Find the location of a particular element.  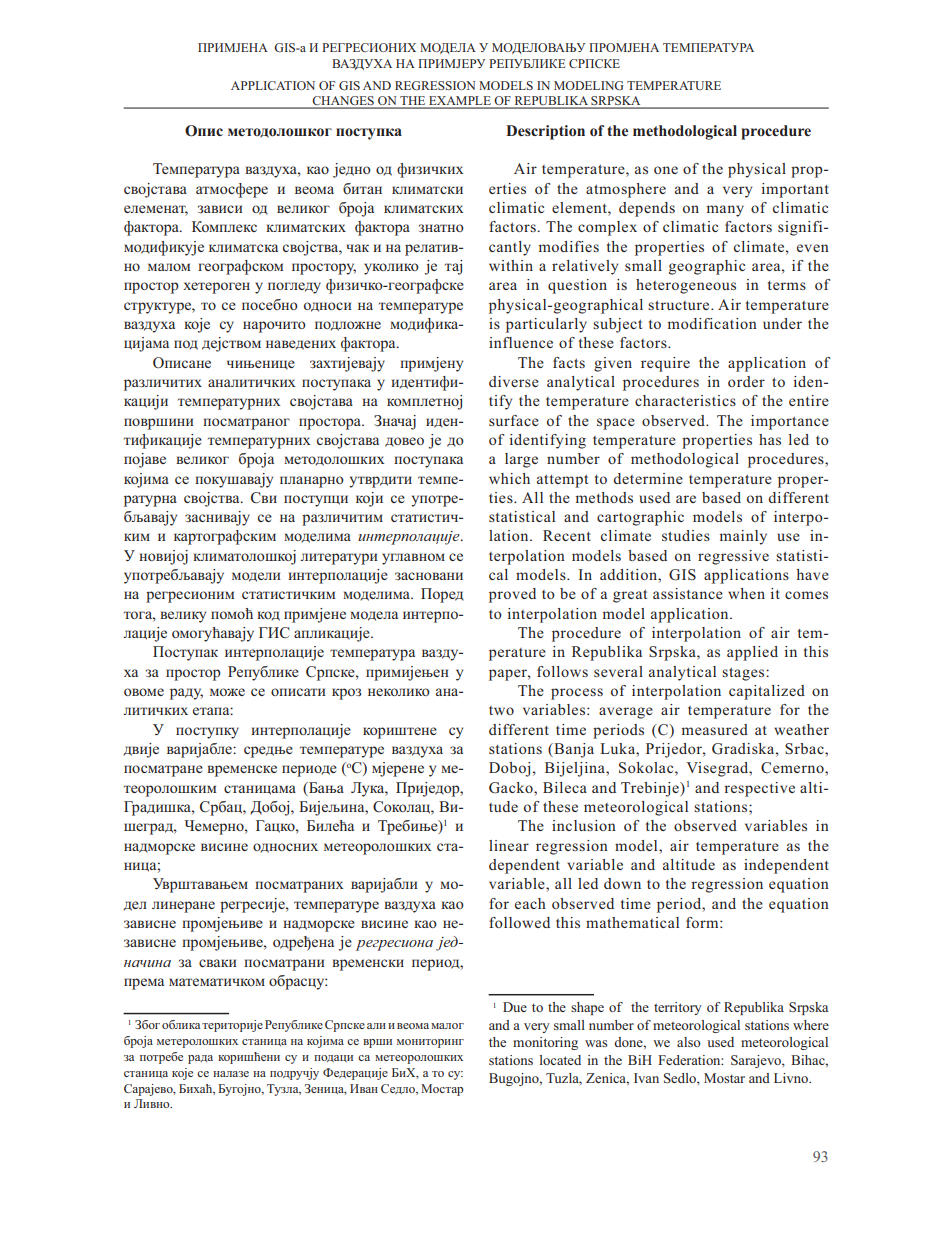

was is located at coordinates (596, 1043).
